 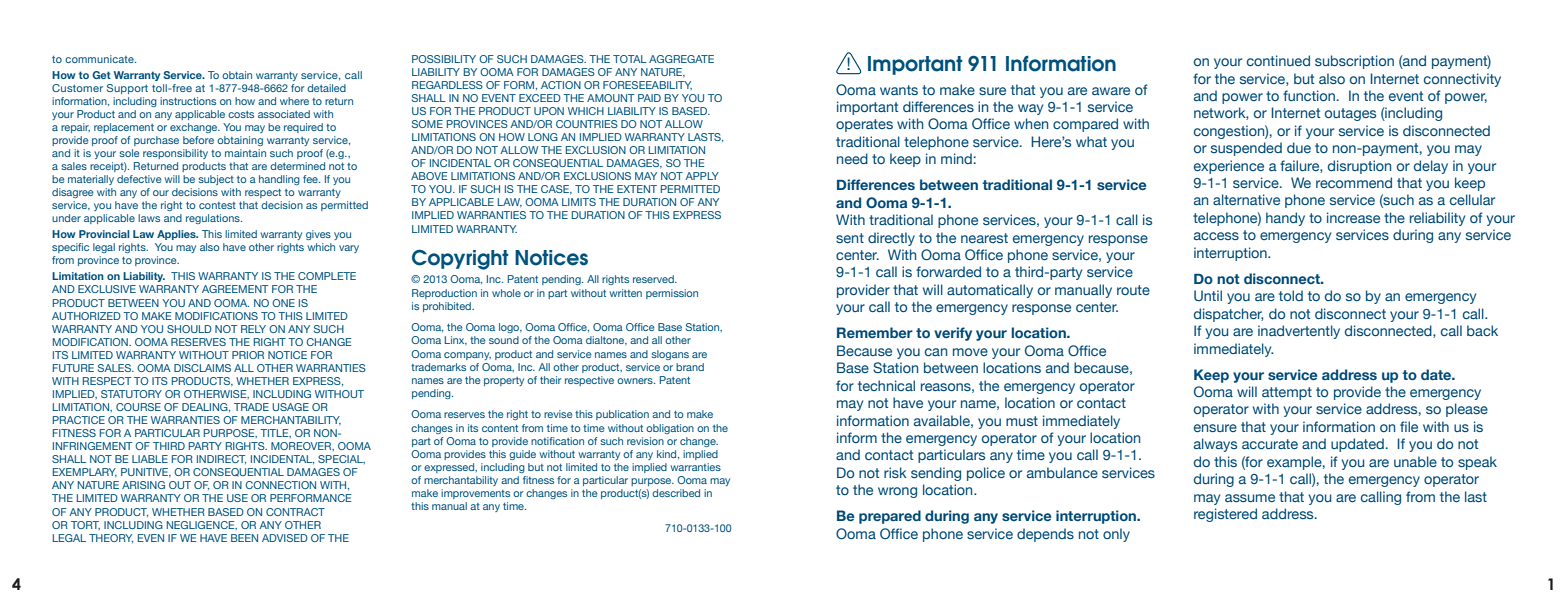 I want to click on obligation, so click(x=670, y=429).
